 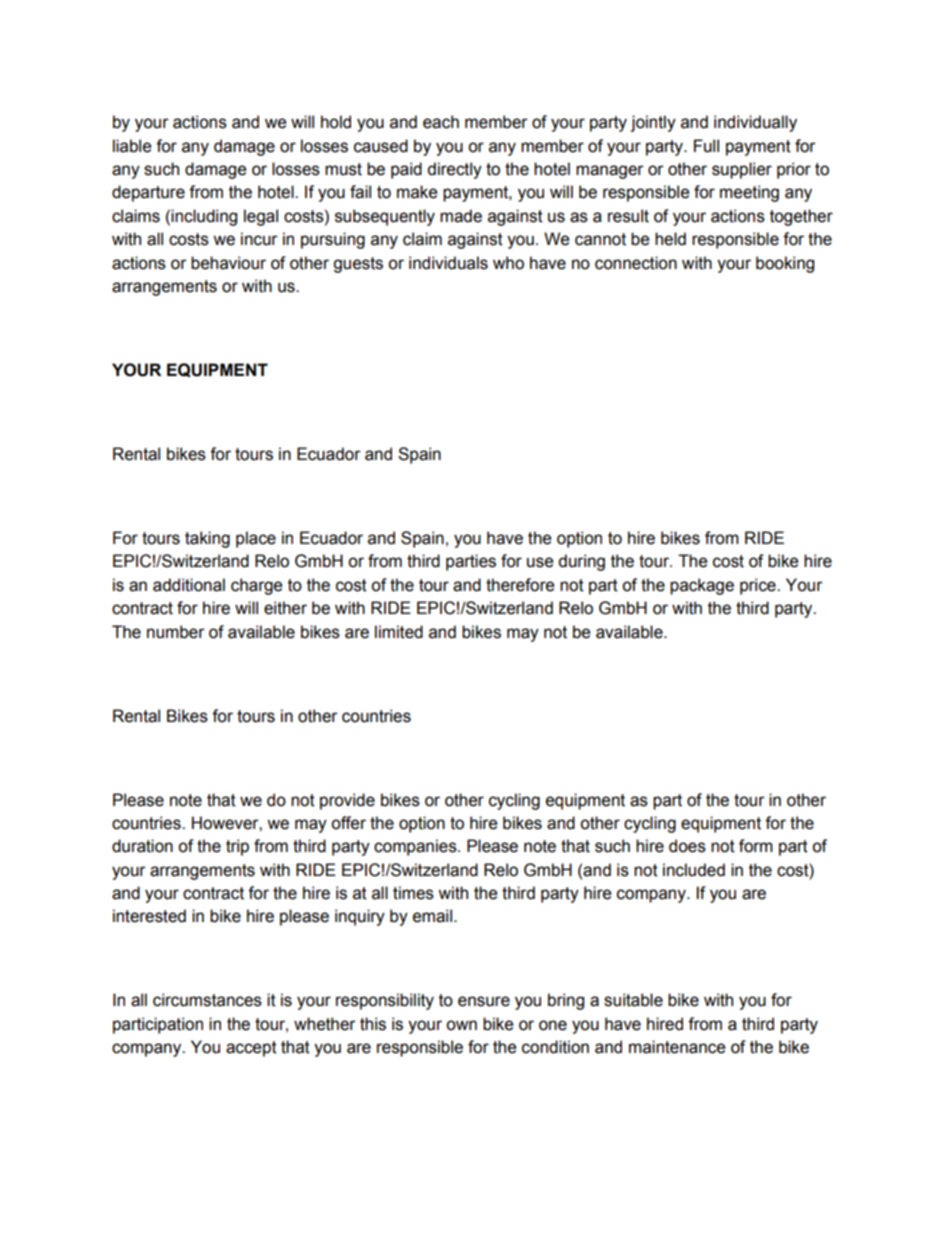 What do you see at coordinates (176, 632) in the image?
I see `number` at bounding box center [176, 632].
